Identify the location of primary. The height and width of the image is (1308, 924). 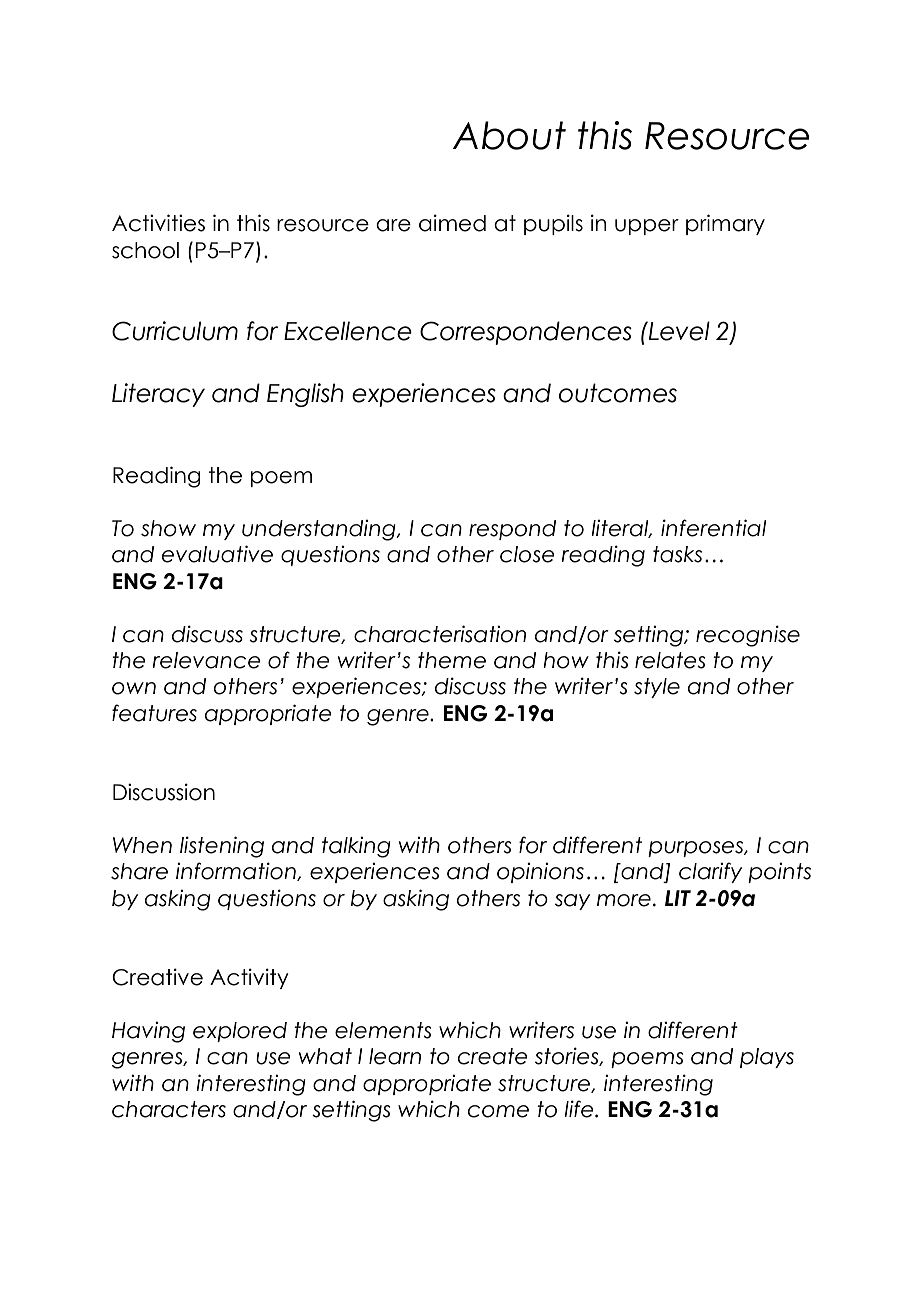
(725, 224).
